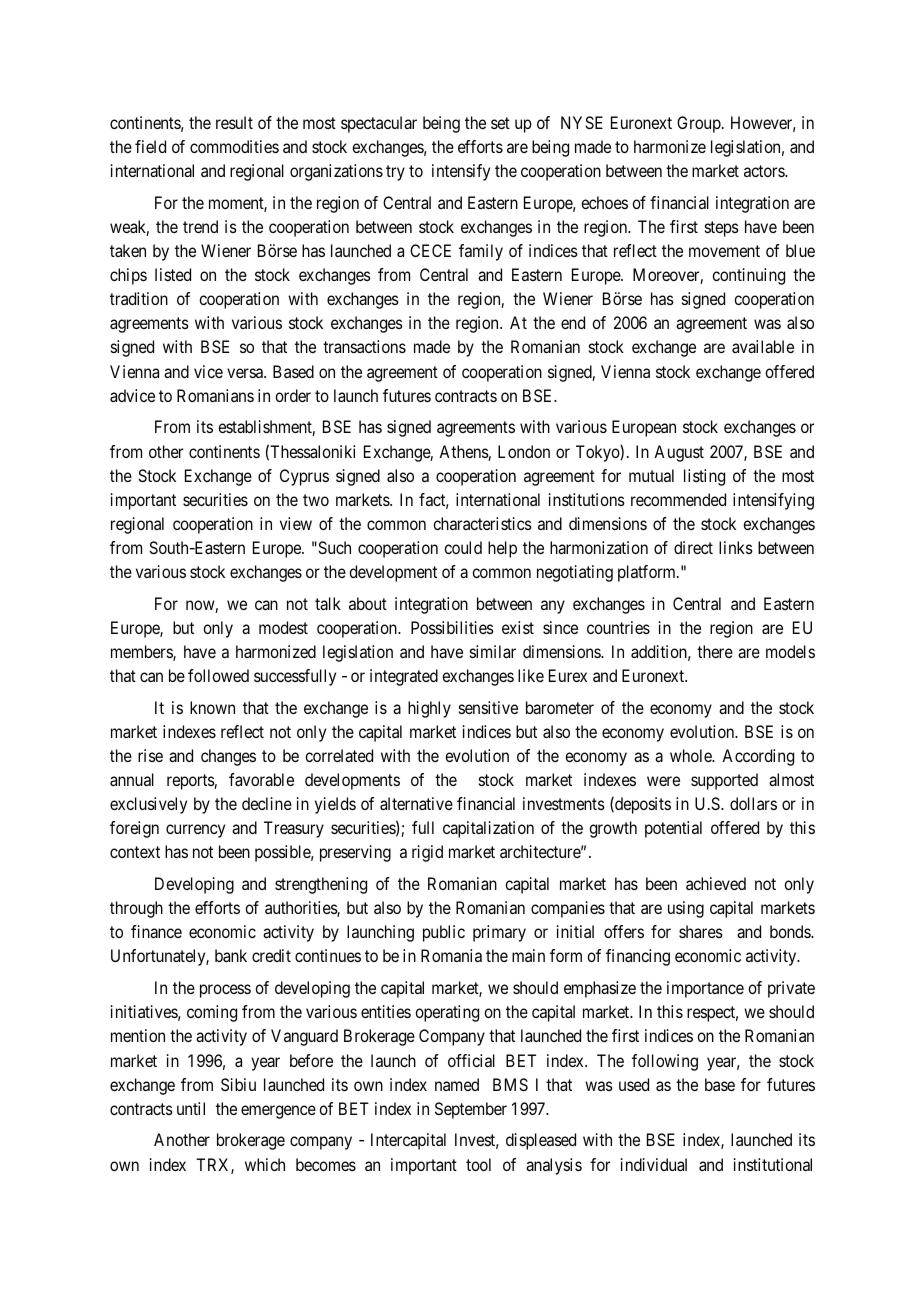 The image size is (924, 1308). What do you see at coordinates (452, 627) in the page?
I see `Possibilities` at bounding box center [452, 627].
